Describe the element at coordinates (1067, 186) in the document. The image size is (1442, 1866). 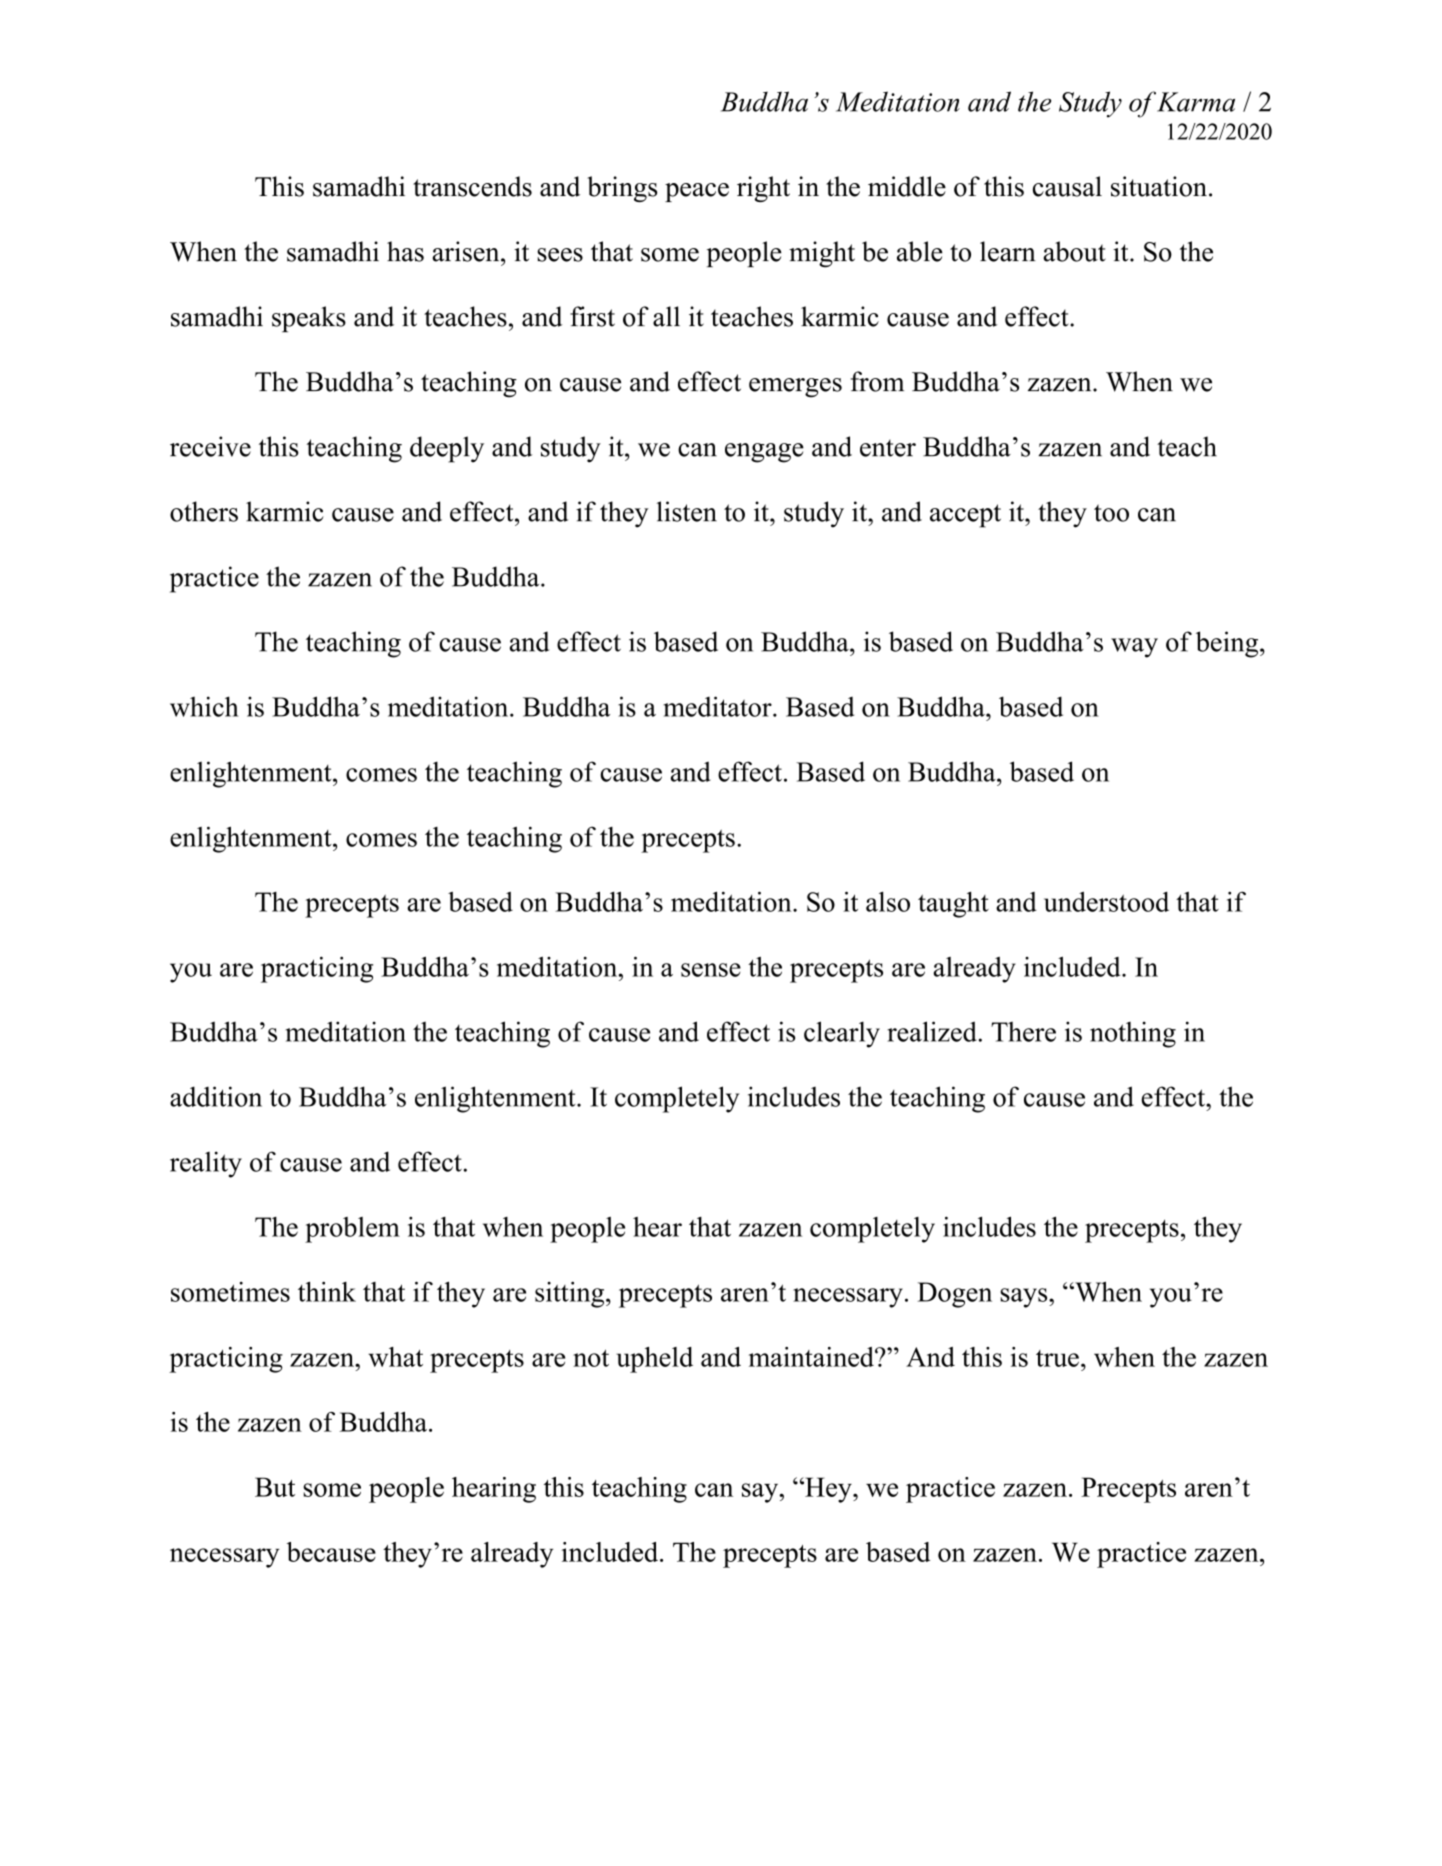
I see `causal` at that location.
